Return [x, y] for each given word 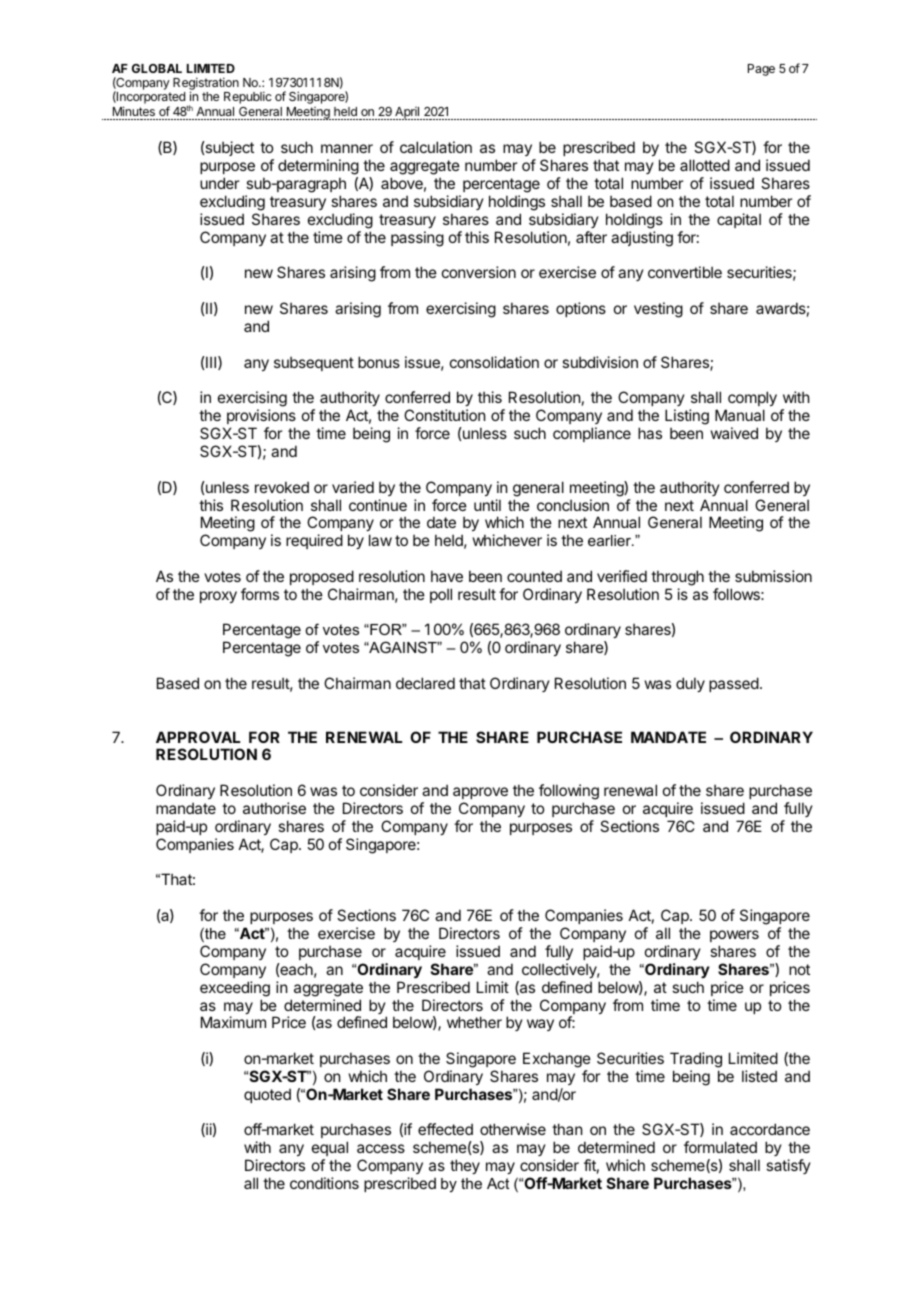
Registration [206, 85]
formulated [720, 1147]
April [407, 113]
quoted [267, 1095]
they [465, 1166]
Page [761, 70]
